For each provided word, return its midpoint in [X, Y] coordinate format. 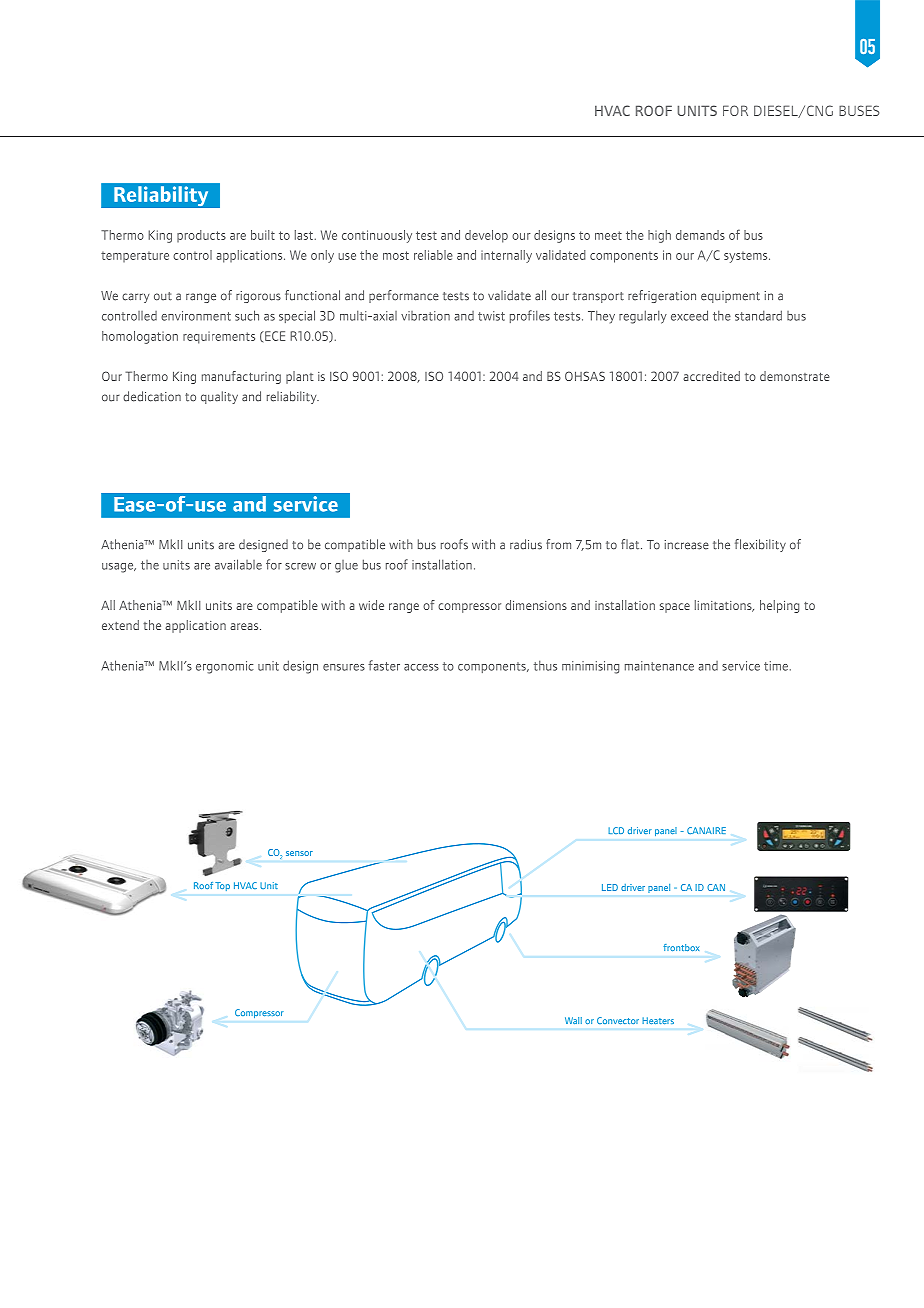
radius [526, 544]
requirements [219, 337]
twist [491, 316]
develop [486, 236]
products [201, 236]
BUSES [859, 110]
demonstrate [795, 376]
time [776, 666]
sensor [299, 853]
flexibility [760, 545]
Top [223, 886]
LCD [616, 830]
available [238, 564]
